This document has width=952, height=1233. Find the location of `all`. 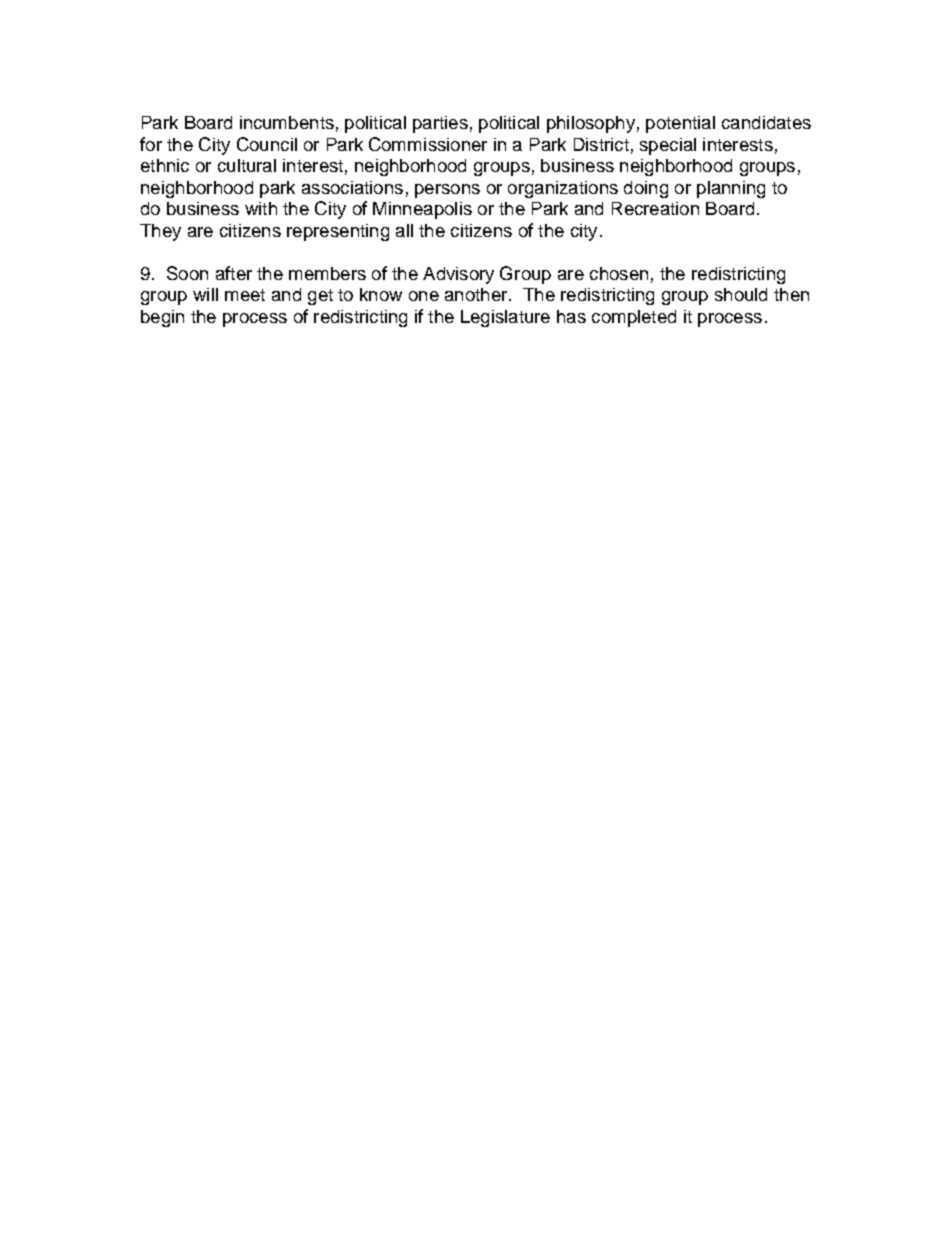

all is located at coordinates (404, 230).
